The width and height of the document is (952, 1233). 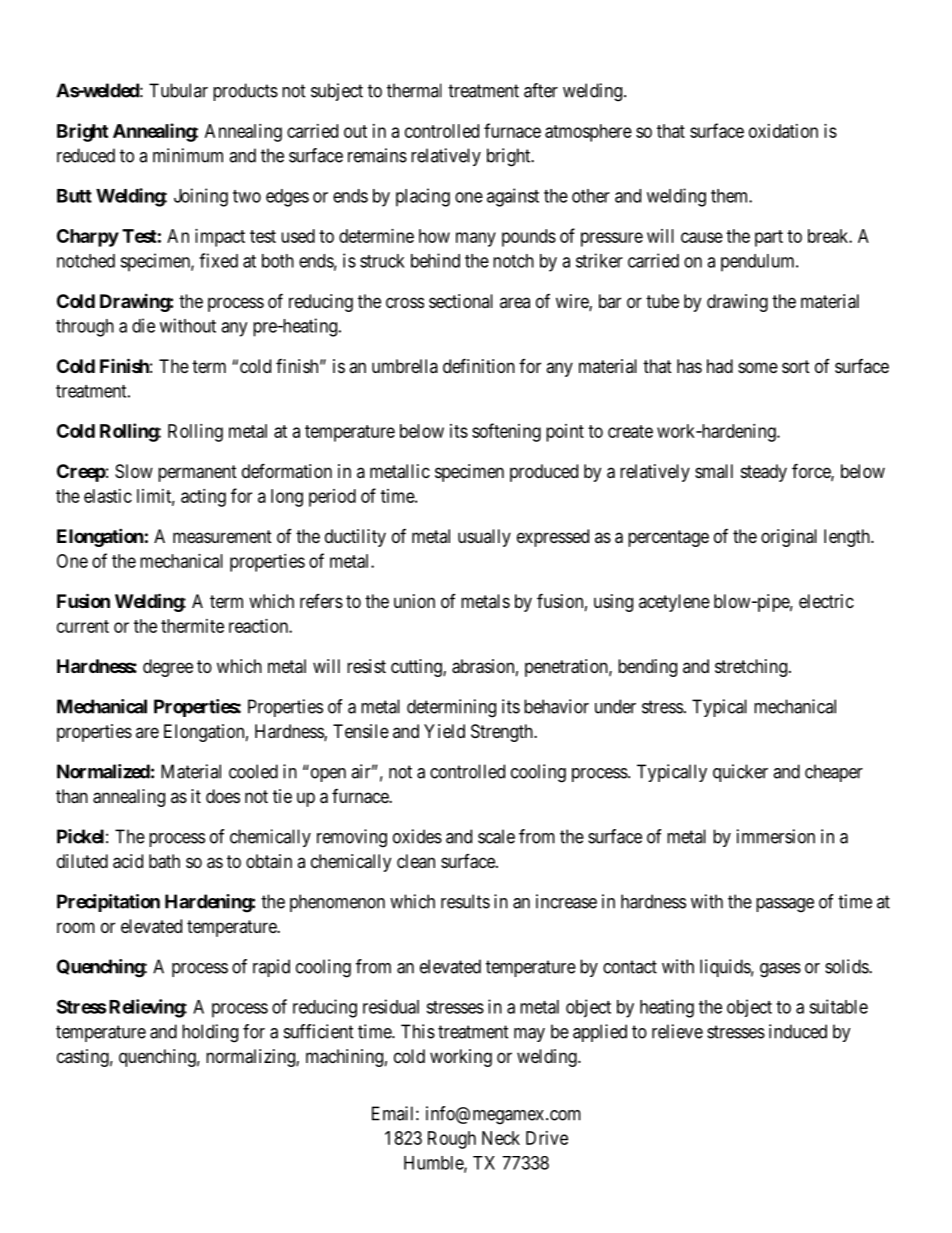 What do you see at coordinates (416, 861) in the document?
I see `clean` at bounding box center [416, 861].
